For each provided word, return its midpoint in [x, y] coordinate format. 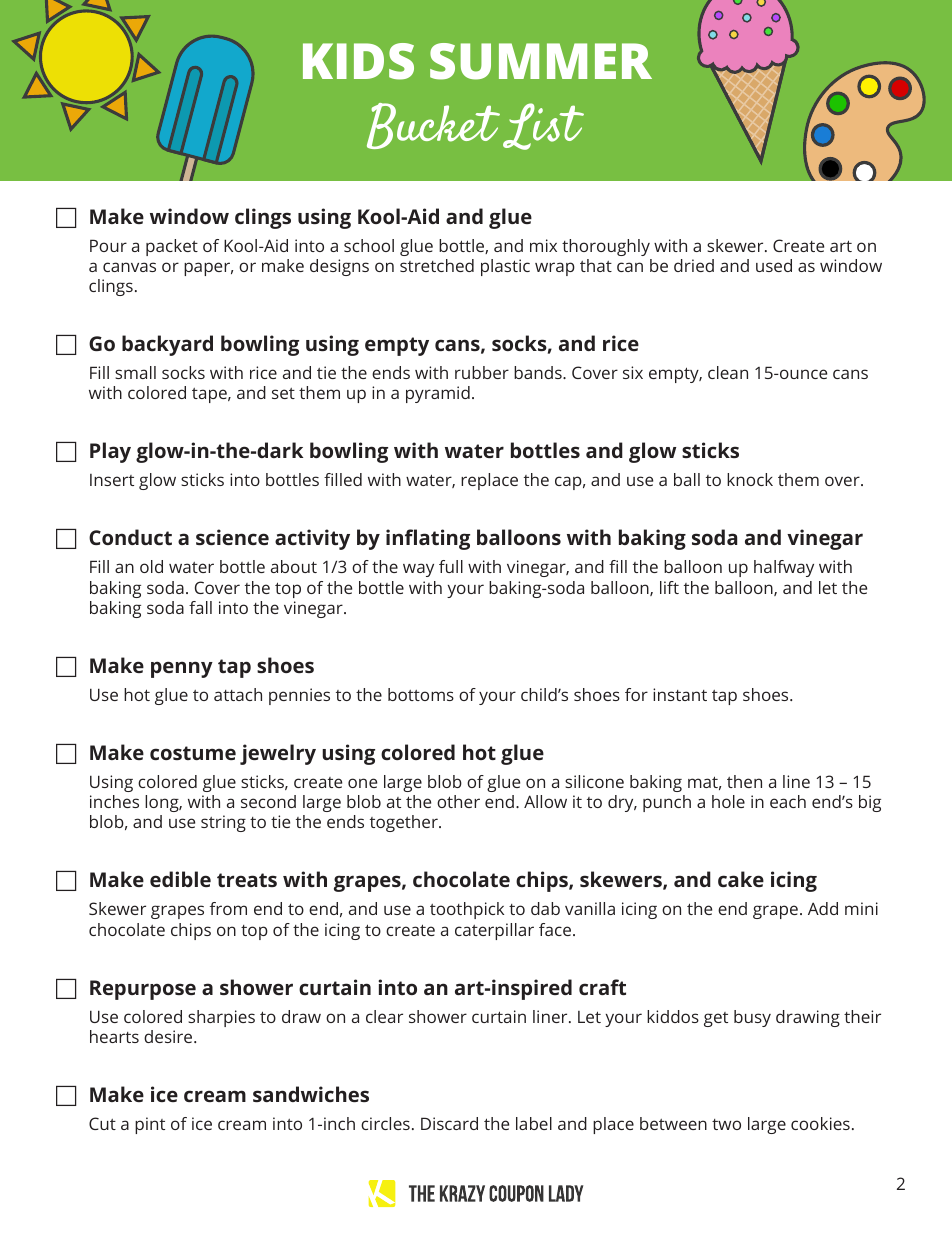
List [543, 126]
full [451, 566]
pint [150, 1125]
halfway [784, 568]
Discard [449, 1123]
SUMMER [541, 61]
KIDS [358, 61]
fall [200, 607]
